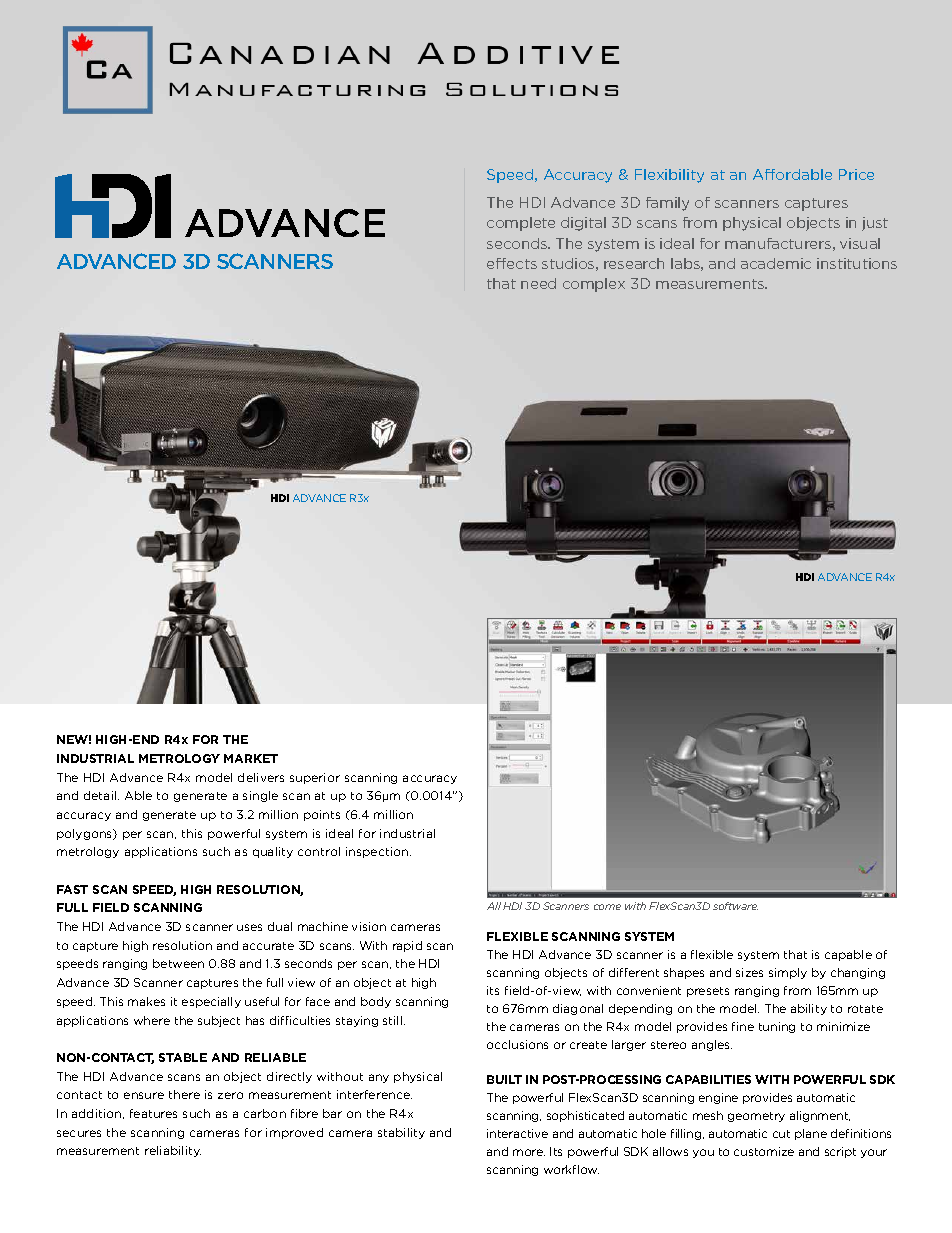 The width and height of the screenshot is (952, 1233). Describe the element at coordinates (781, 1134) in the screenshot. I see `cut` at that location.
